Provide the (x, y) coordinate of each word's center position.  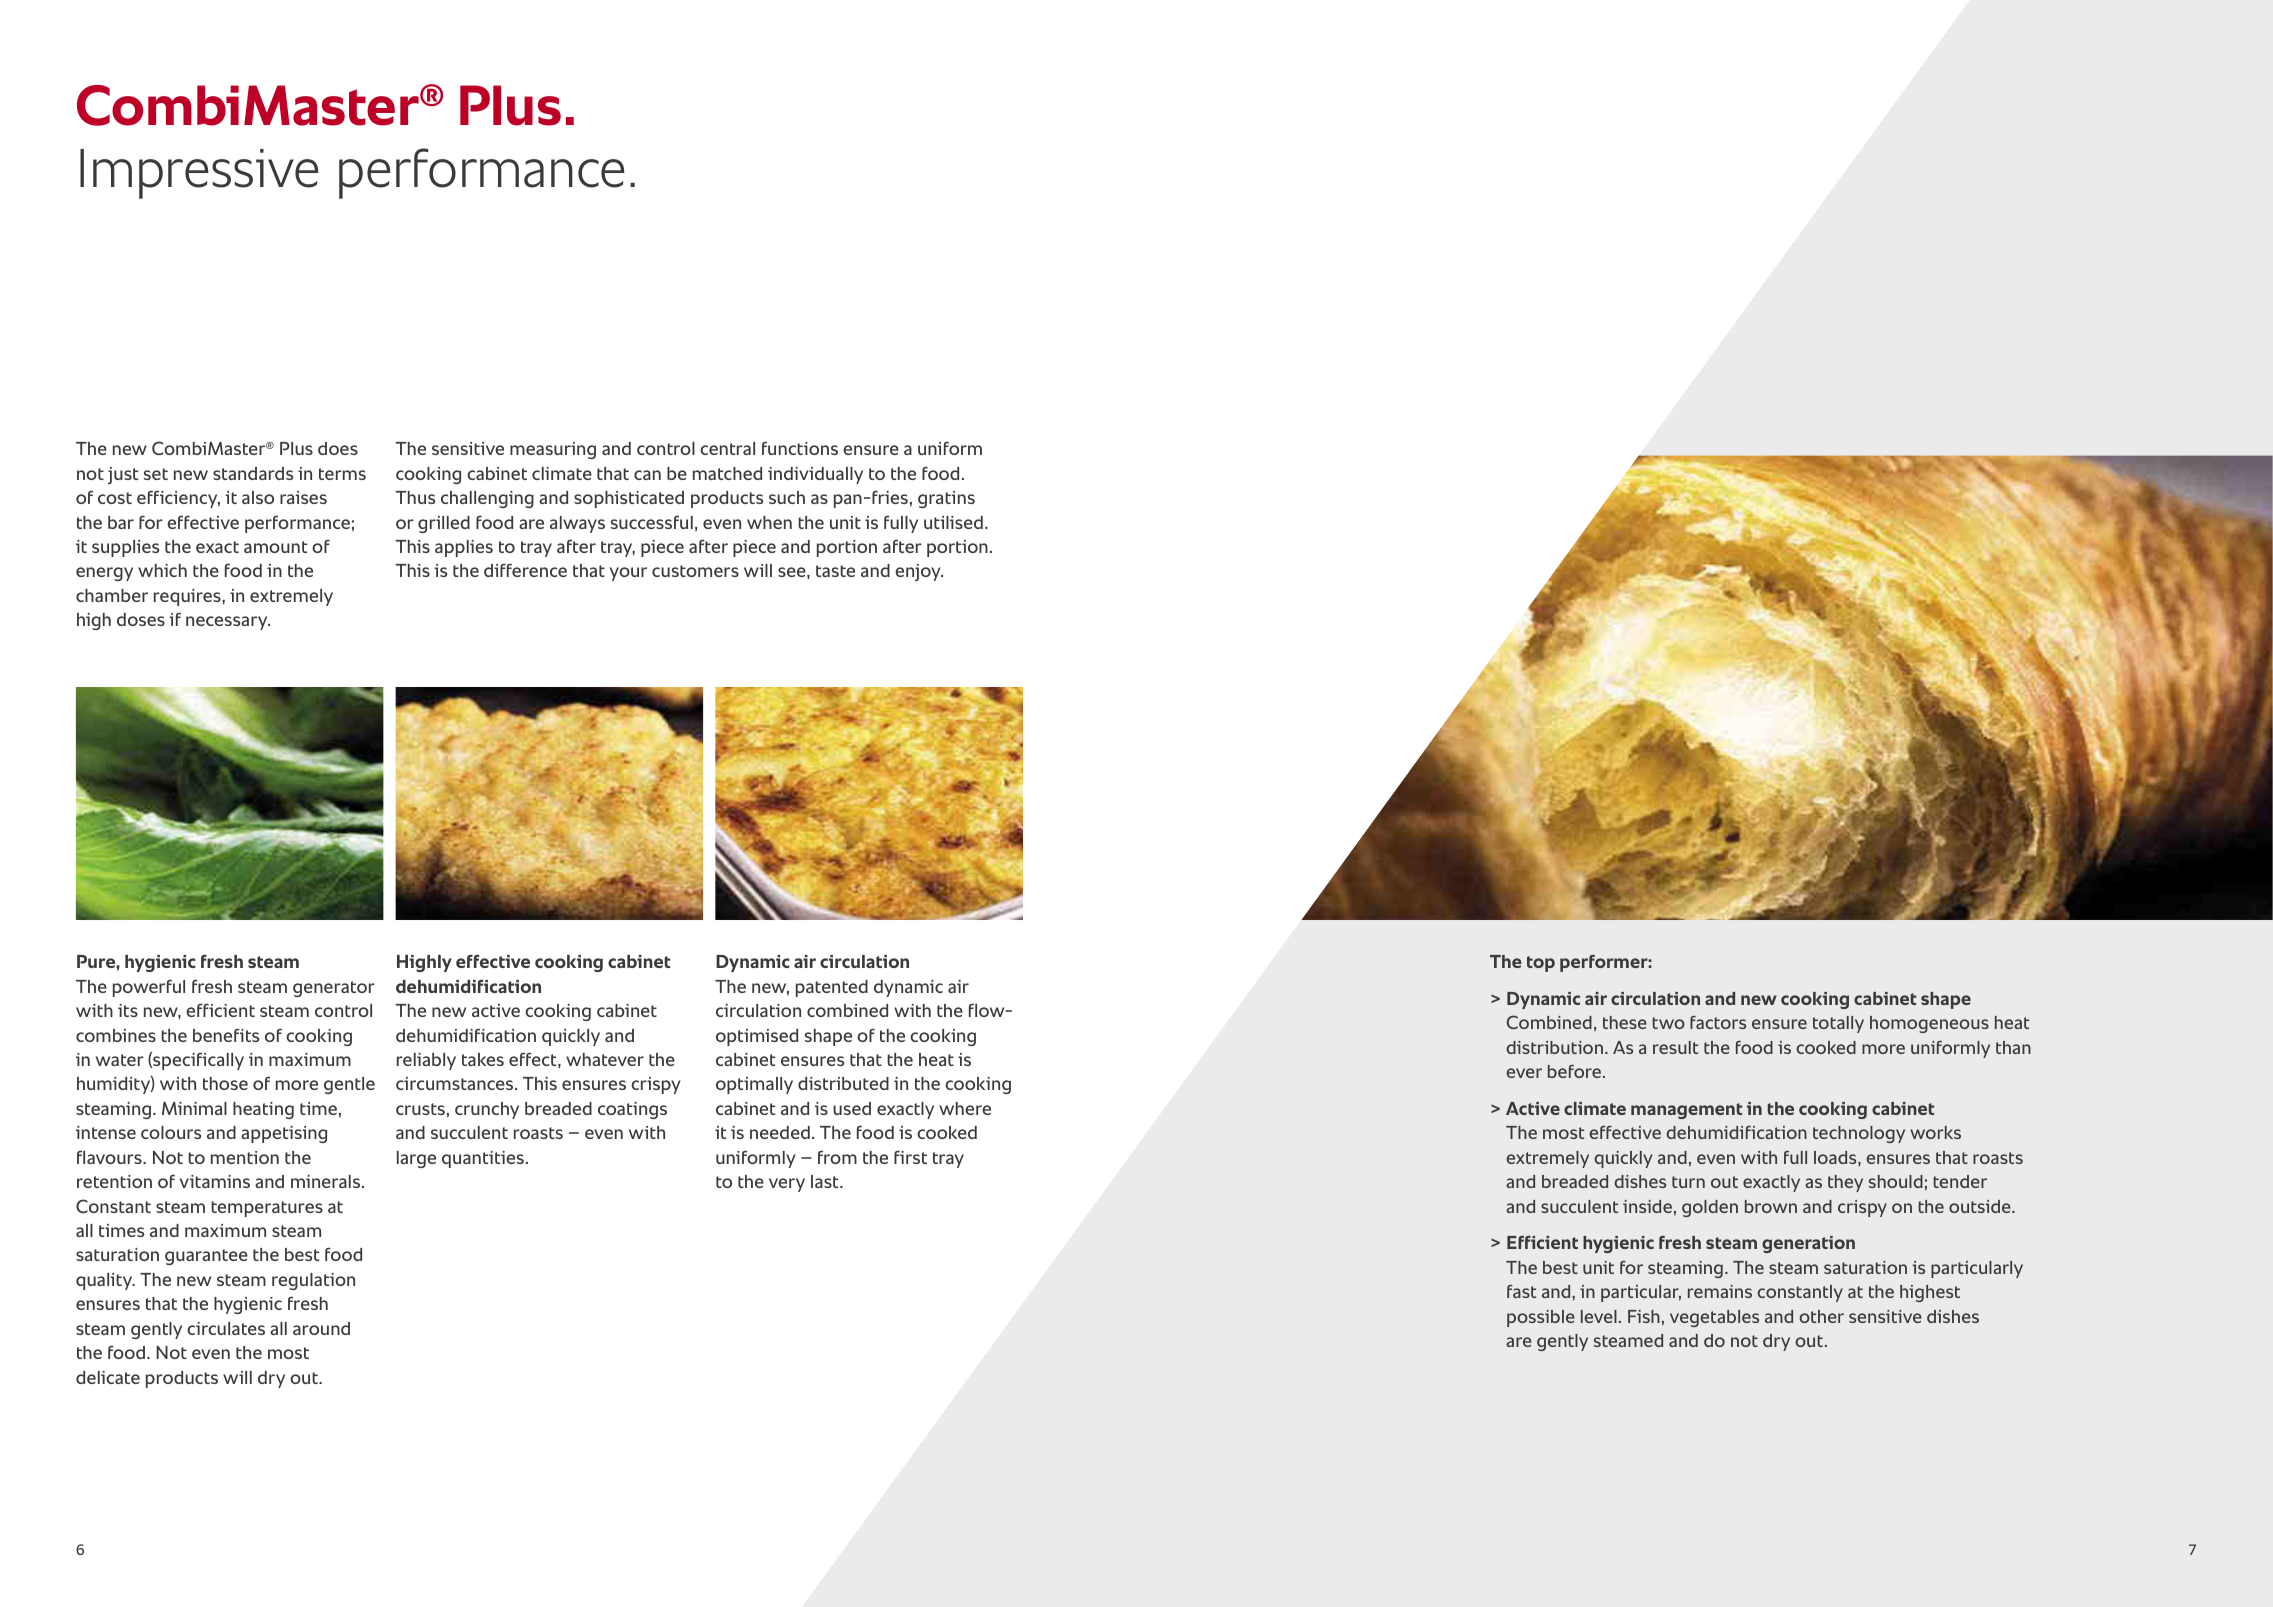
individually (815, 475)
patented (832, 988)
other (1821, 1316)
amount (275, 547)
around (321, 1328)
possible (1541, 1318)
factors (1718, 1022)
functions (800, 448)
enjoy (919, 572)
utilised (953, 522)
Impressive (199, 174)
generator (334, 989)
